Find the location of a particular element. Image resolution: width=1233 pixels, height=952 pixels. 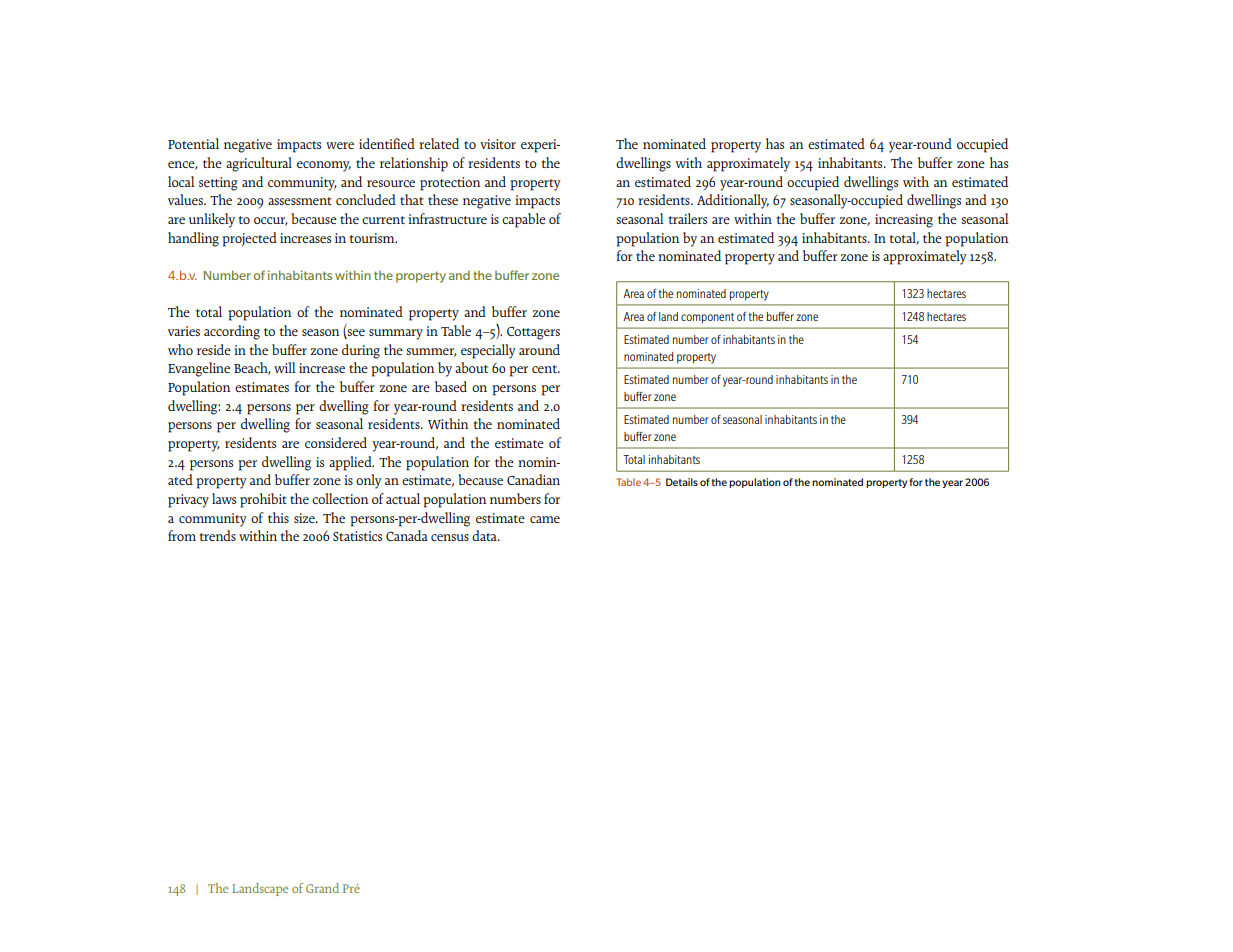

agricultural is located at coordinates (259, 164).
